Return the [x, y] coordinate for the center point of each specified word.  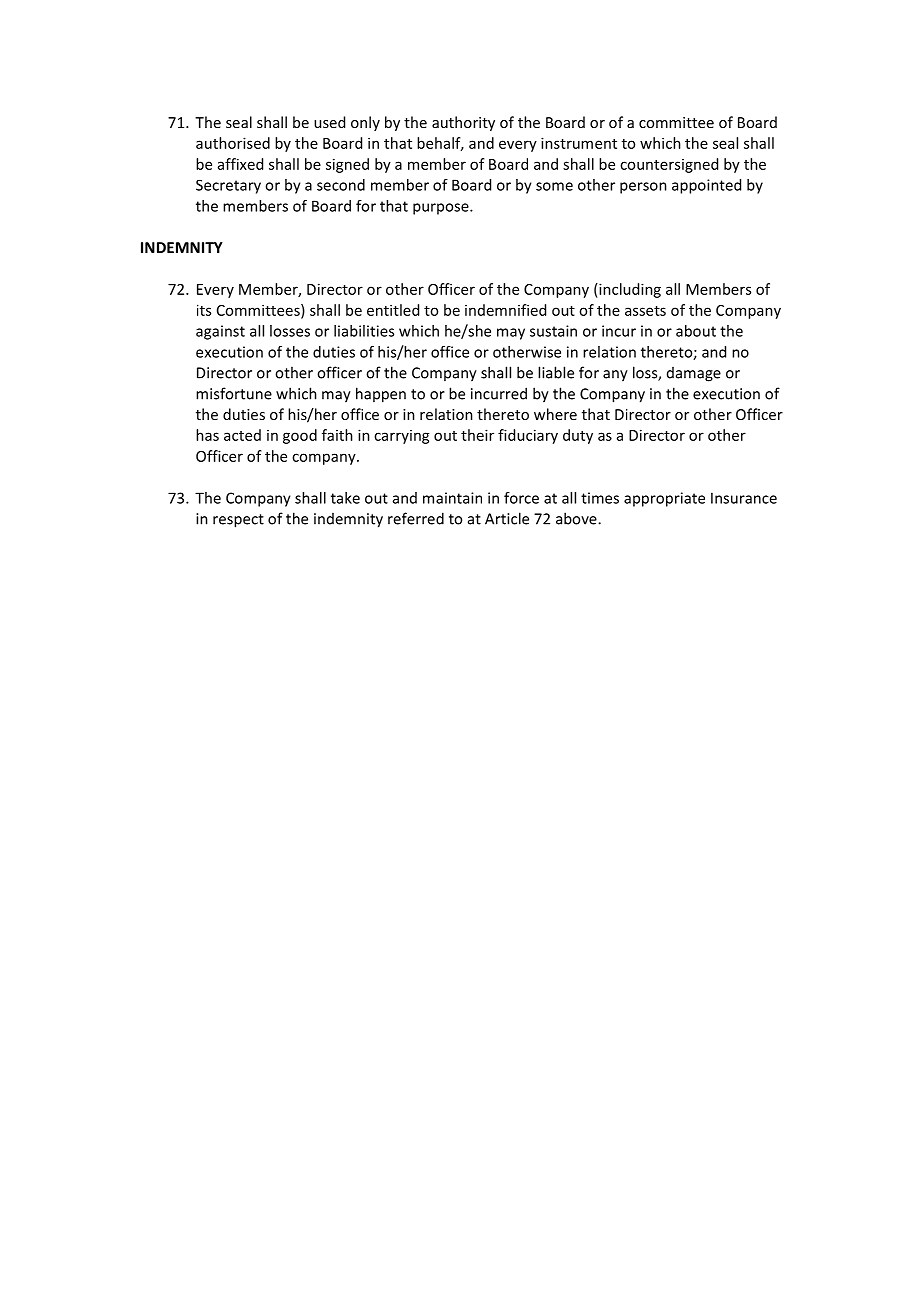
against [220, 332]
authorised [233, 143]
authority [463, 123]
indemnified [505, 310]
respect [238, 521]
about [696, 331]
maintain [452, 498]
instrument [579, 143]
